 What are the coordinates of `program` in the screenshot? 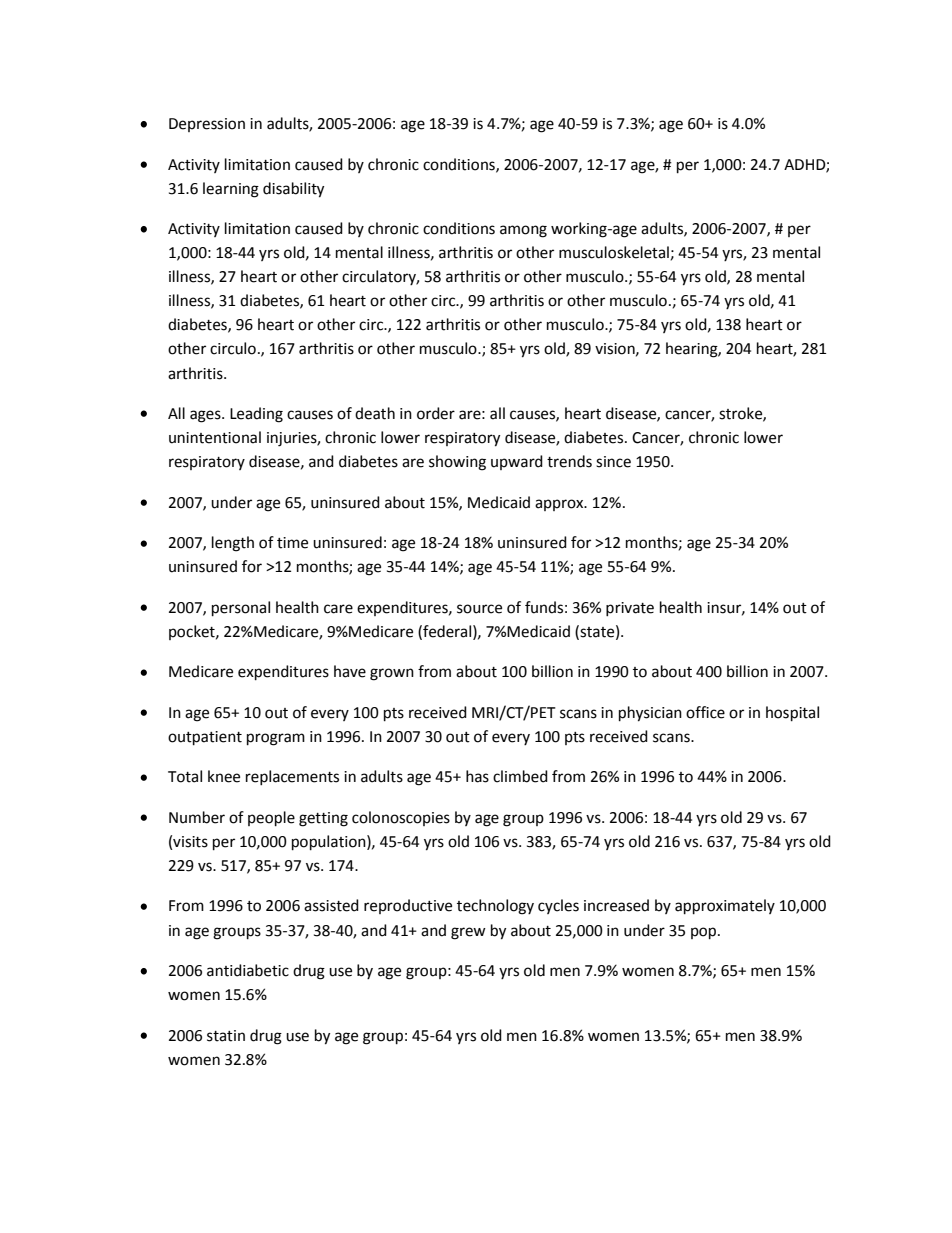 It's located at (276, 739).
